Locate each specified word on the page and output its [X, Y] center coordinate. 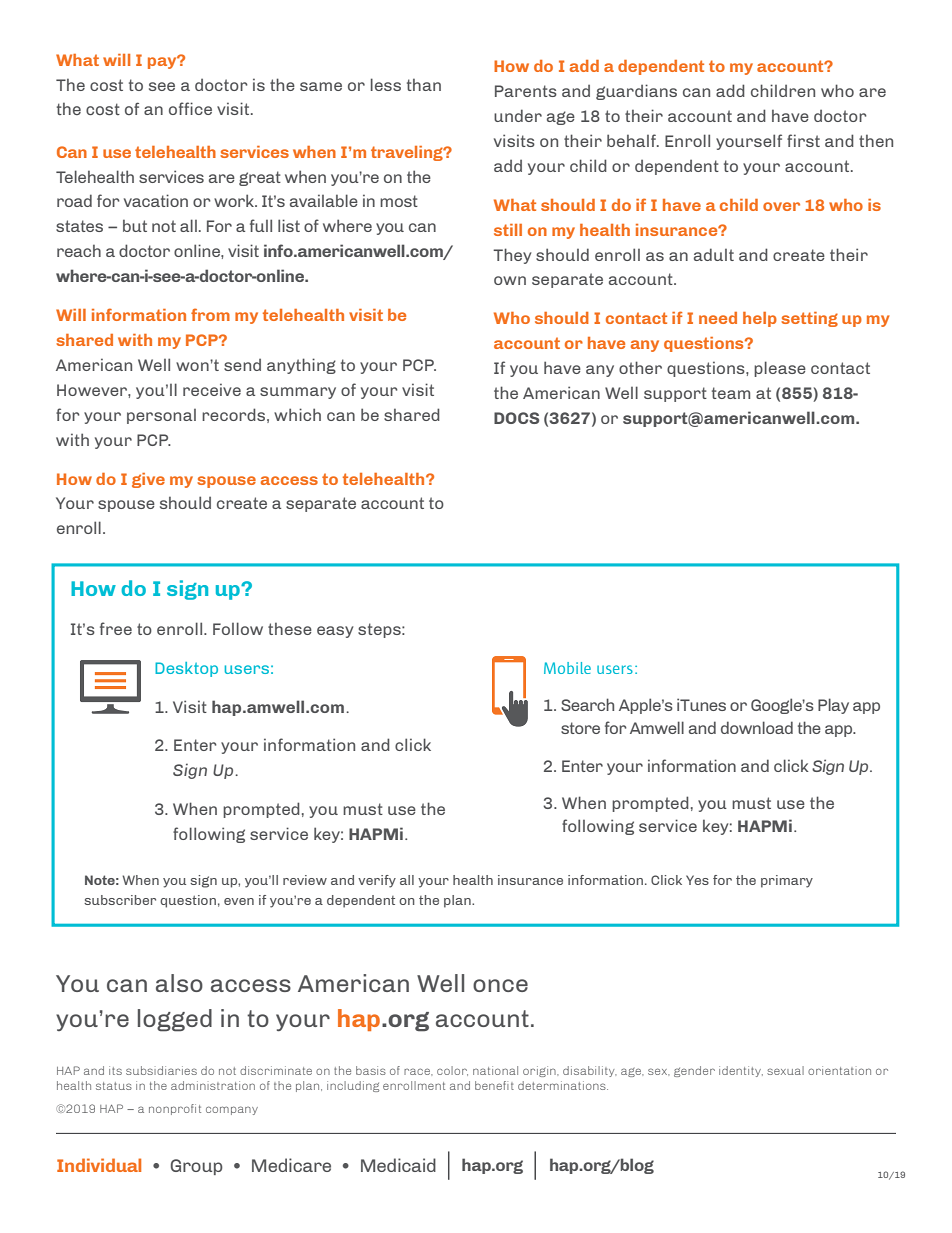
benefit [494, 1085]
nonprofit [175, 1109]
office [190, 108]
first [803, 140]
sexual [785, 1070]
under [518, 115]
